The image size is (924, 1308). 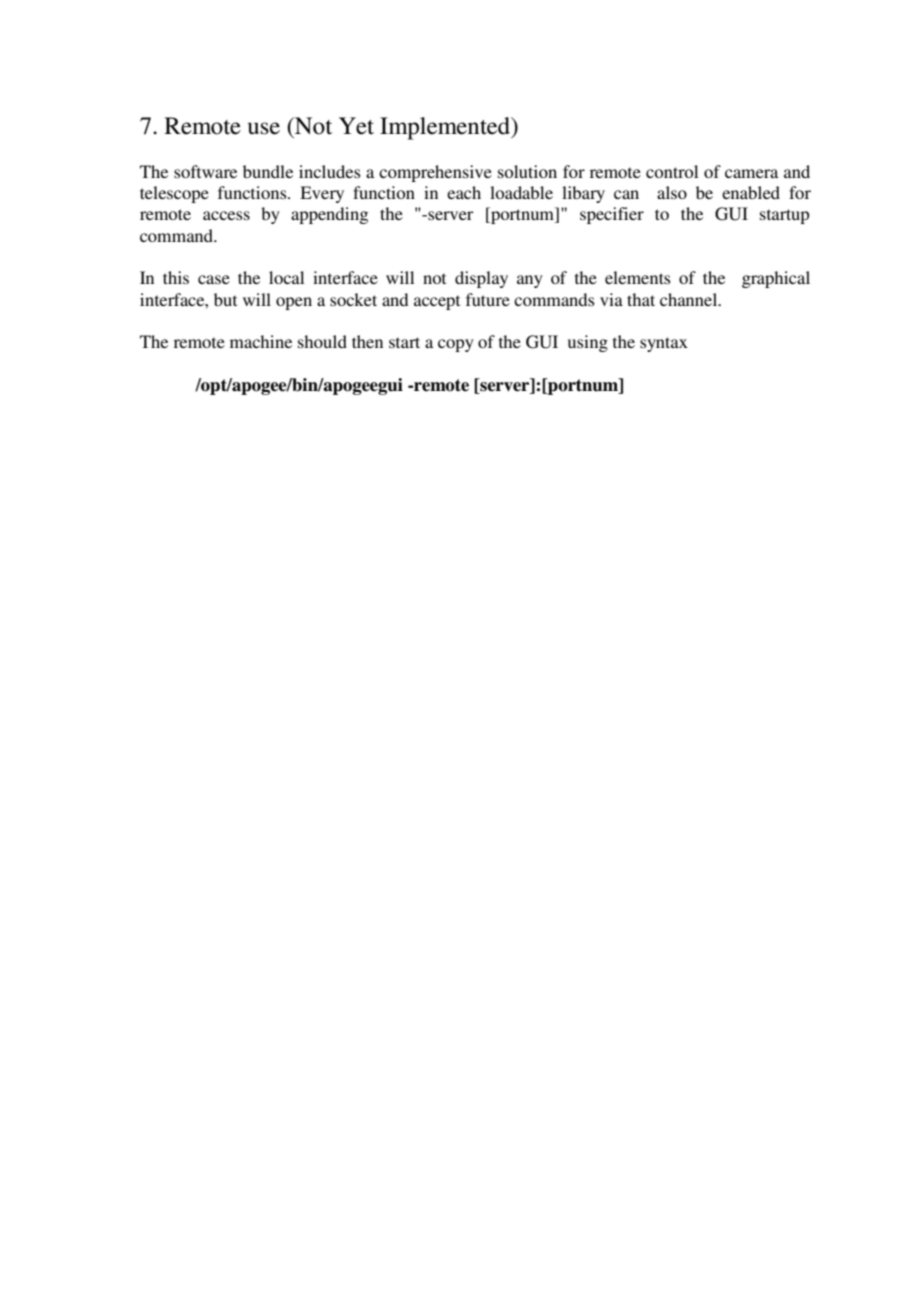 What do you see at coordinates (286, 277) in the screenshot?
I see `local` at bounding box center [286, 277].
